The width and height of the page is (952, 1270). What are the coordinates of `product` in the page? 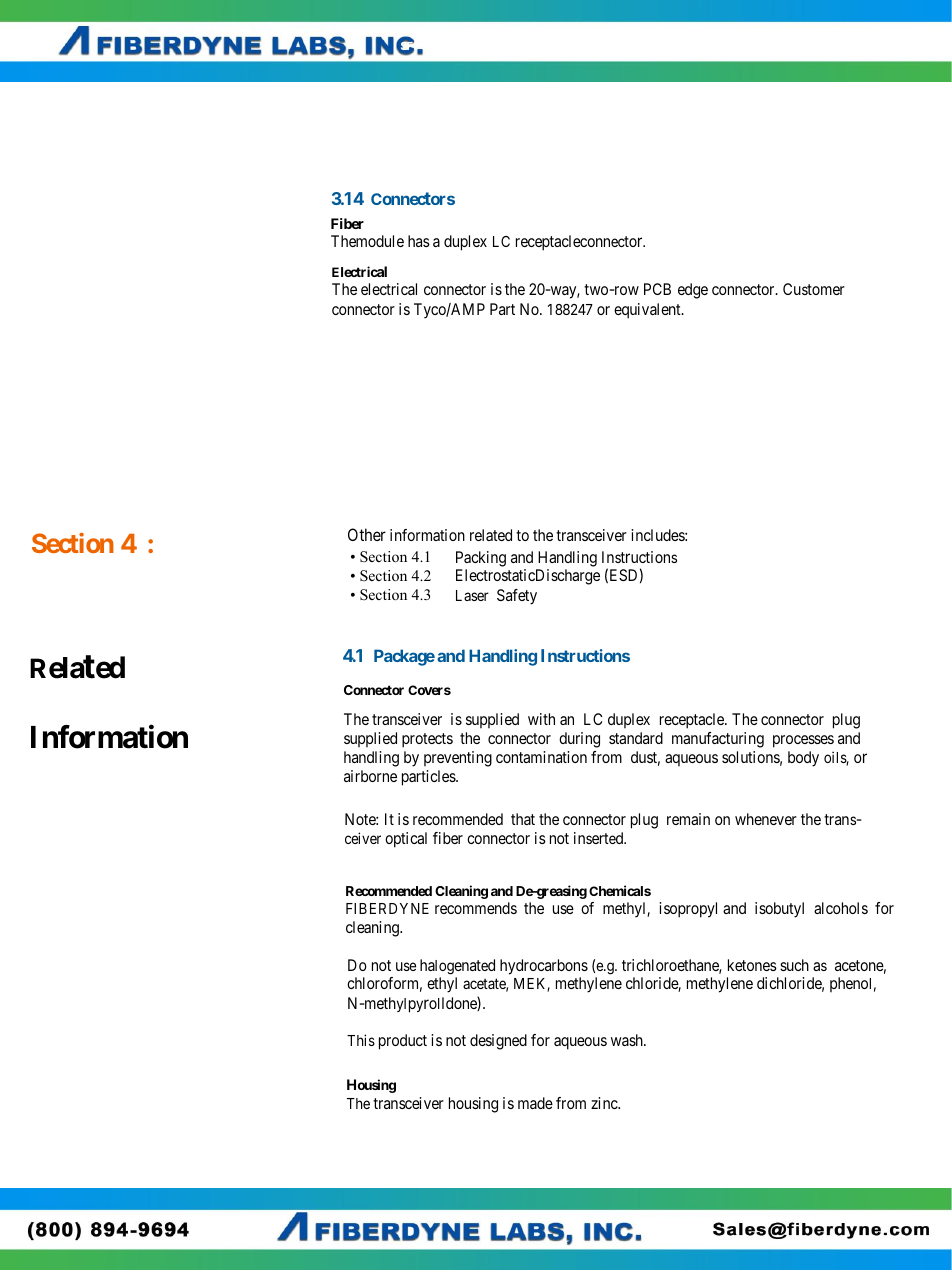 It's located at (403, 1042).
